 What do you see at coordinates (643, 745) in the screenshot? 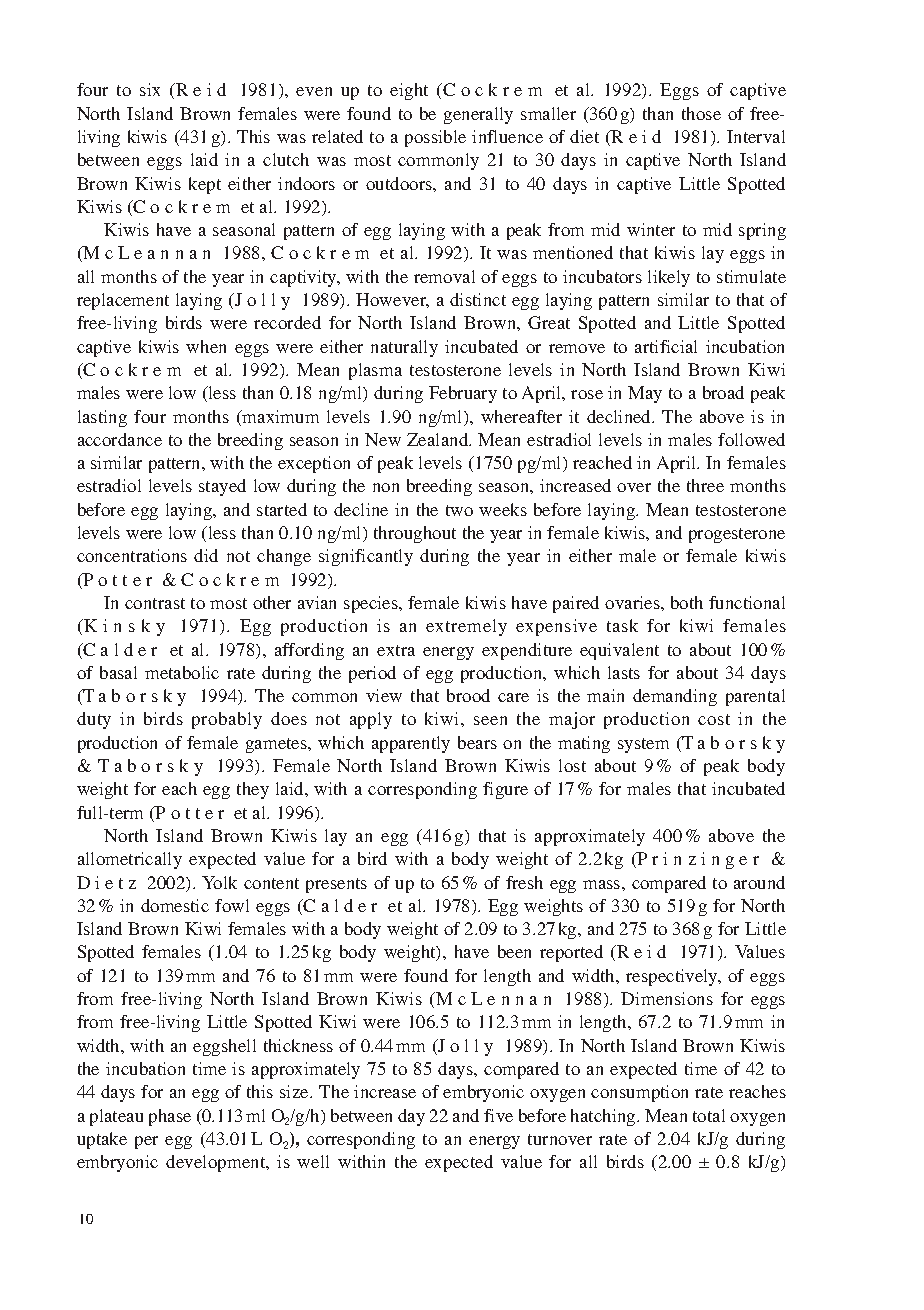
I see `system` at bounding box center [643, 745].
